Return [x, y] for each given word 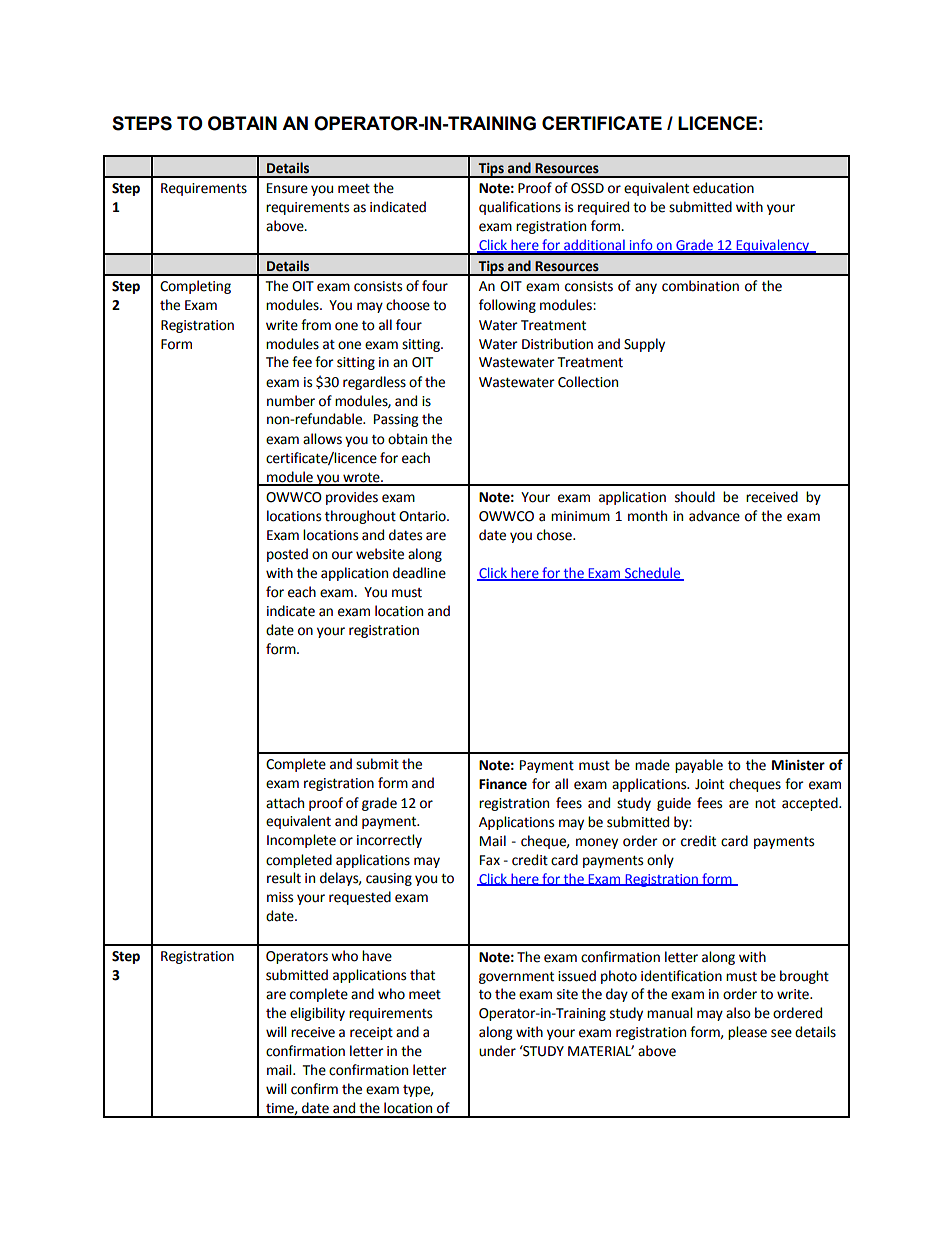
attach [285, 803]
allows [322, 439]
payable [699, 766]
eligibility [317, 1014]
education [723, 188]
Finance [503, 784]
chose [555, 535]
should [695, 497]
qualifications [520, 208]
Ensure [287, 188]
